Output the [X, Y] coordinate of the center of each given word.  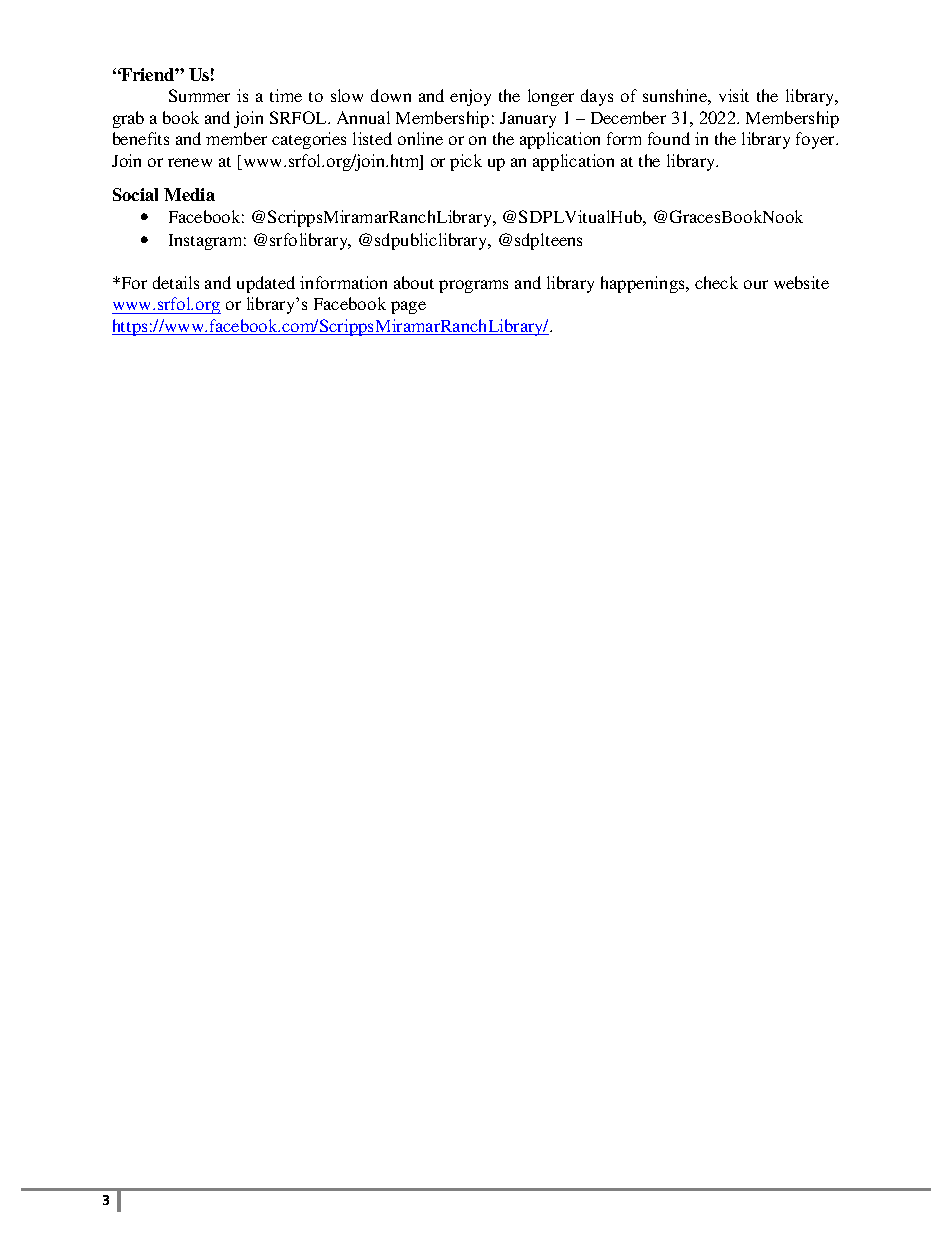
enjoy [470, 97]
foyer [817, 140]
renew [190, 162]
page [408, 307]
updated [266, 284]
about [414, 282]
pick [466, 162]
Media [189, 194]
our [756, 284]
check [716, 282]
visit [734, 95]
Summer [199, 95]
